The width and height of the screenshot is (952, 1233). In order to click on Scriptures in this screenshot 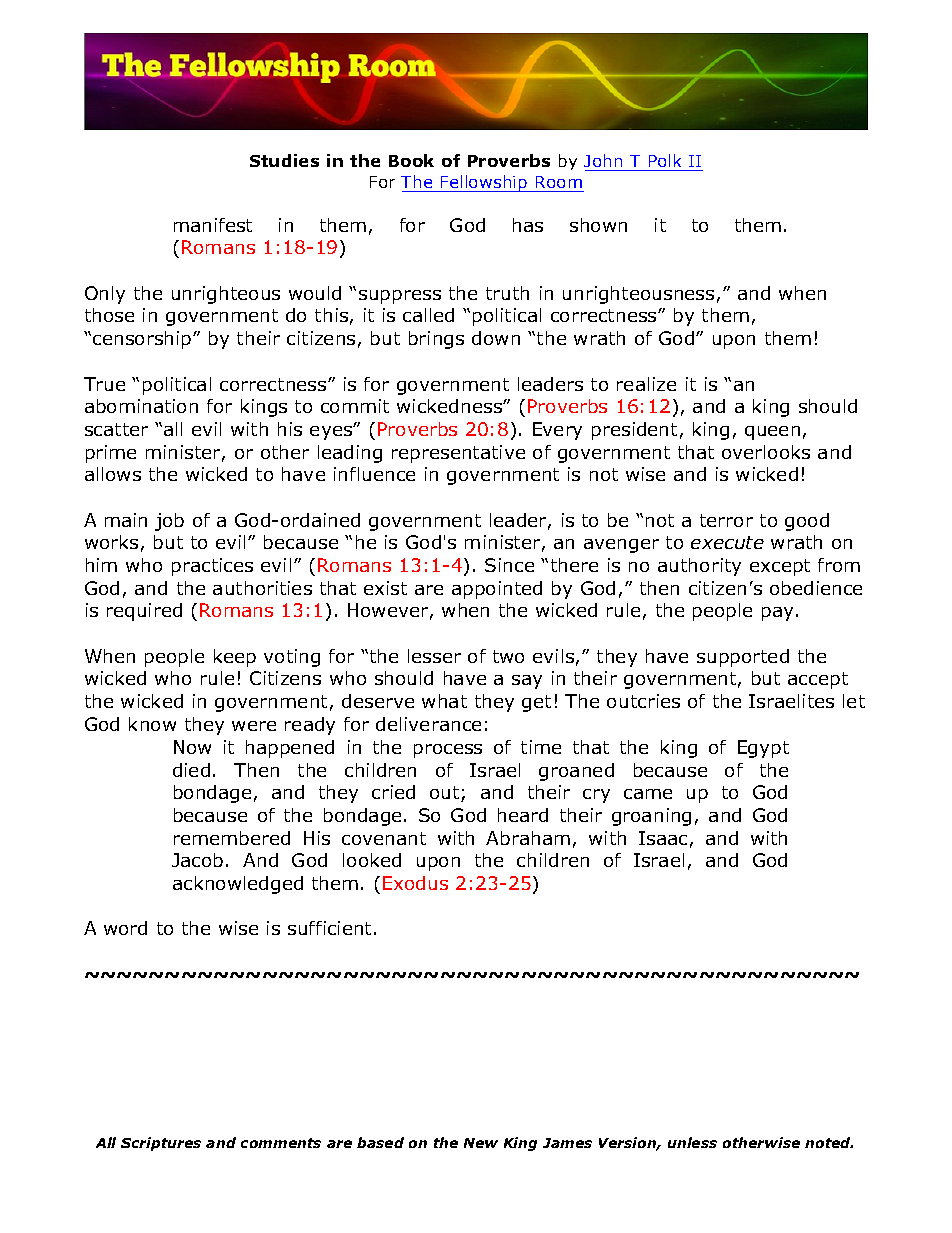, I will do `click(161, 1144)`.
